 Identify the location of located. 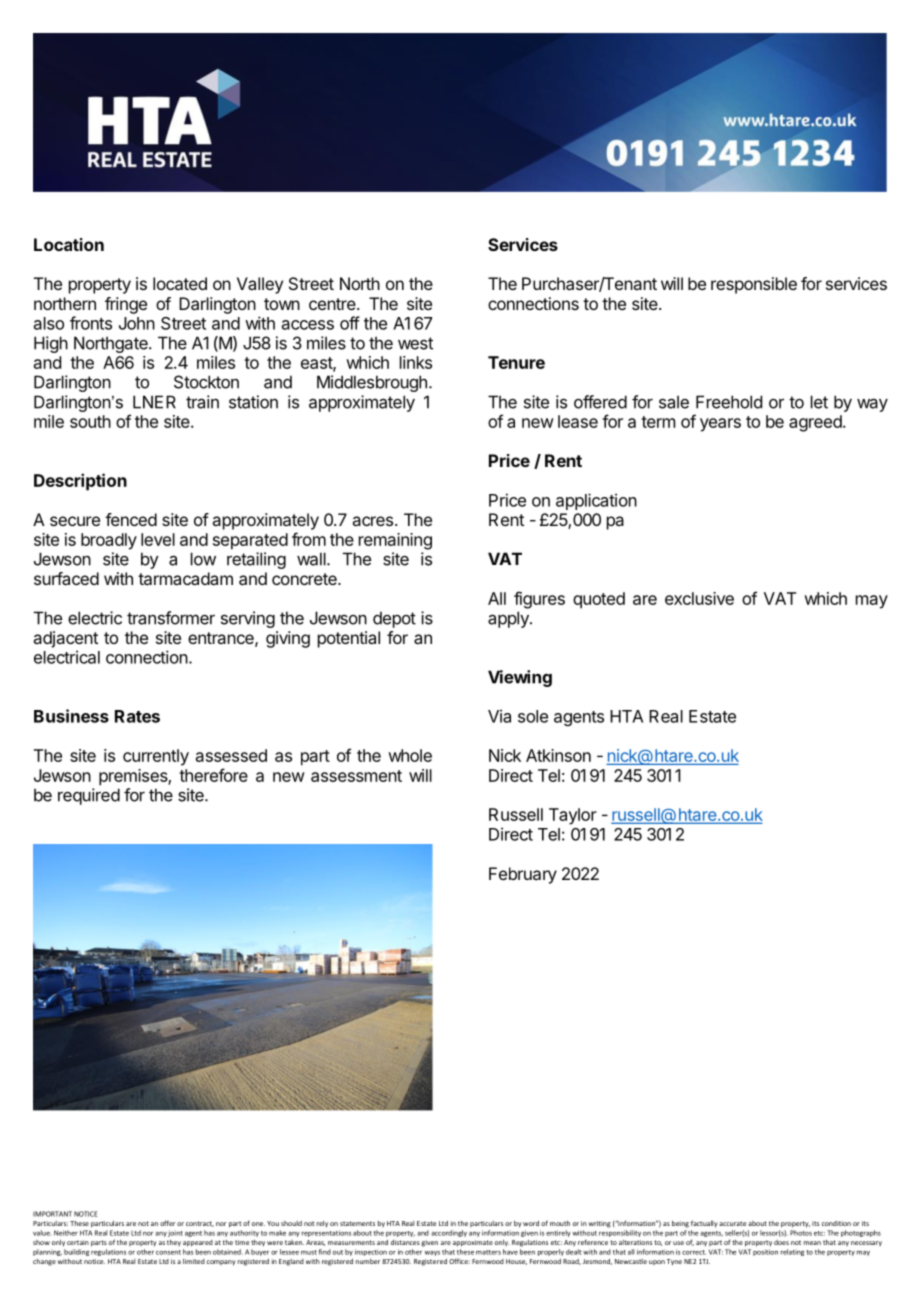
(180, 283).
